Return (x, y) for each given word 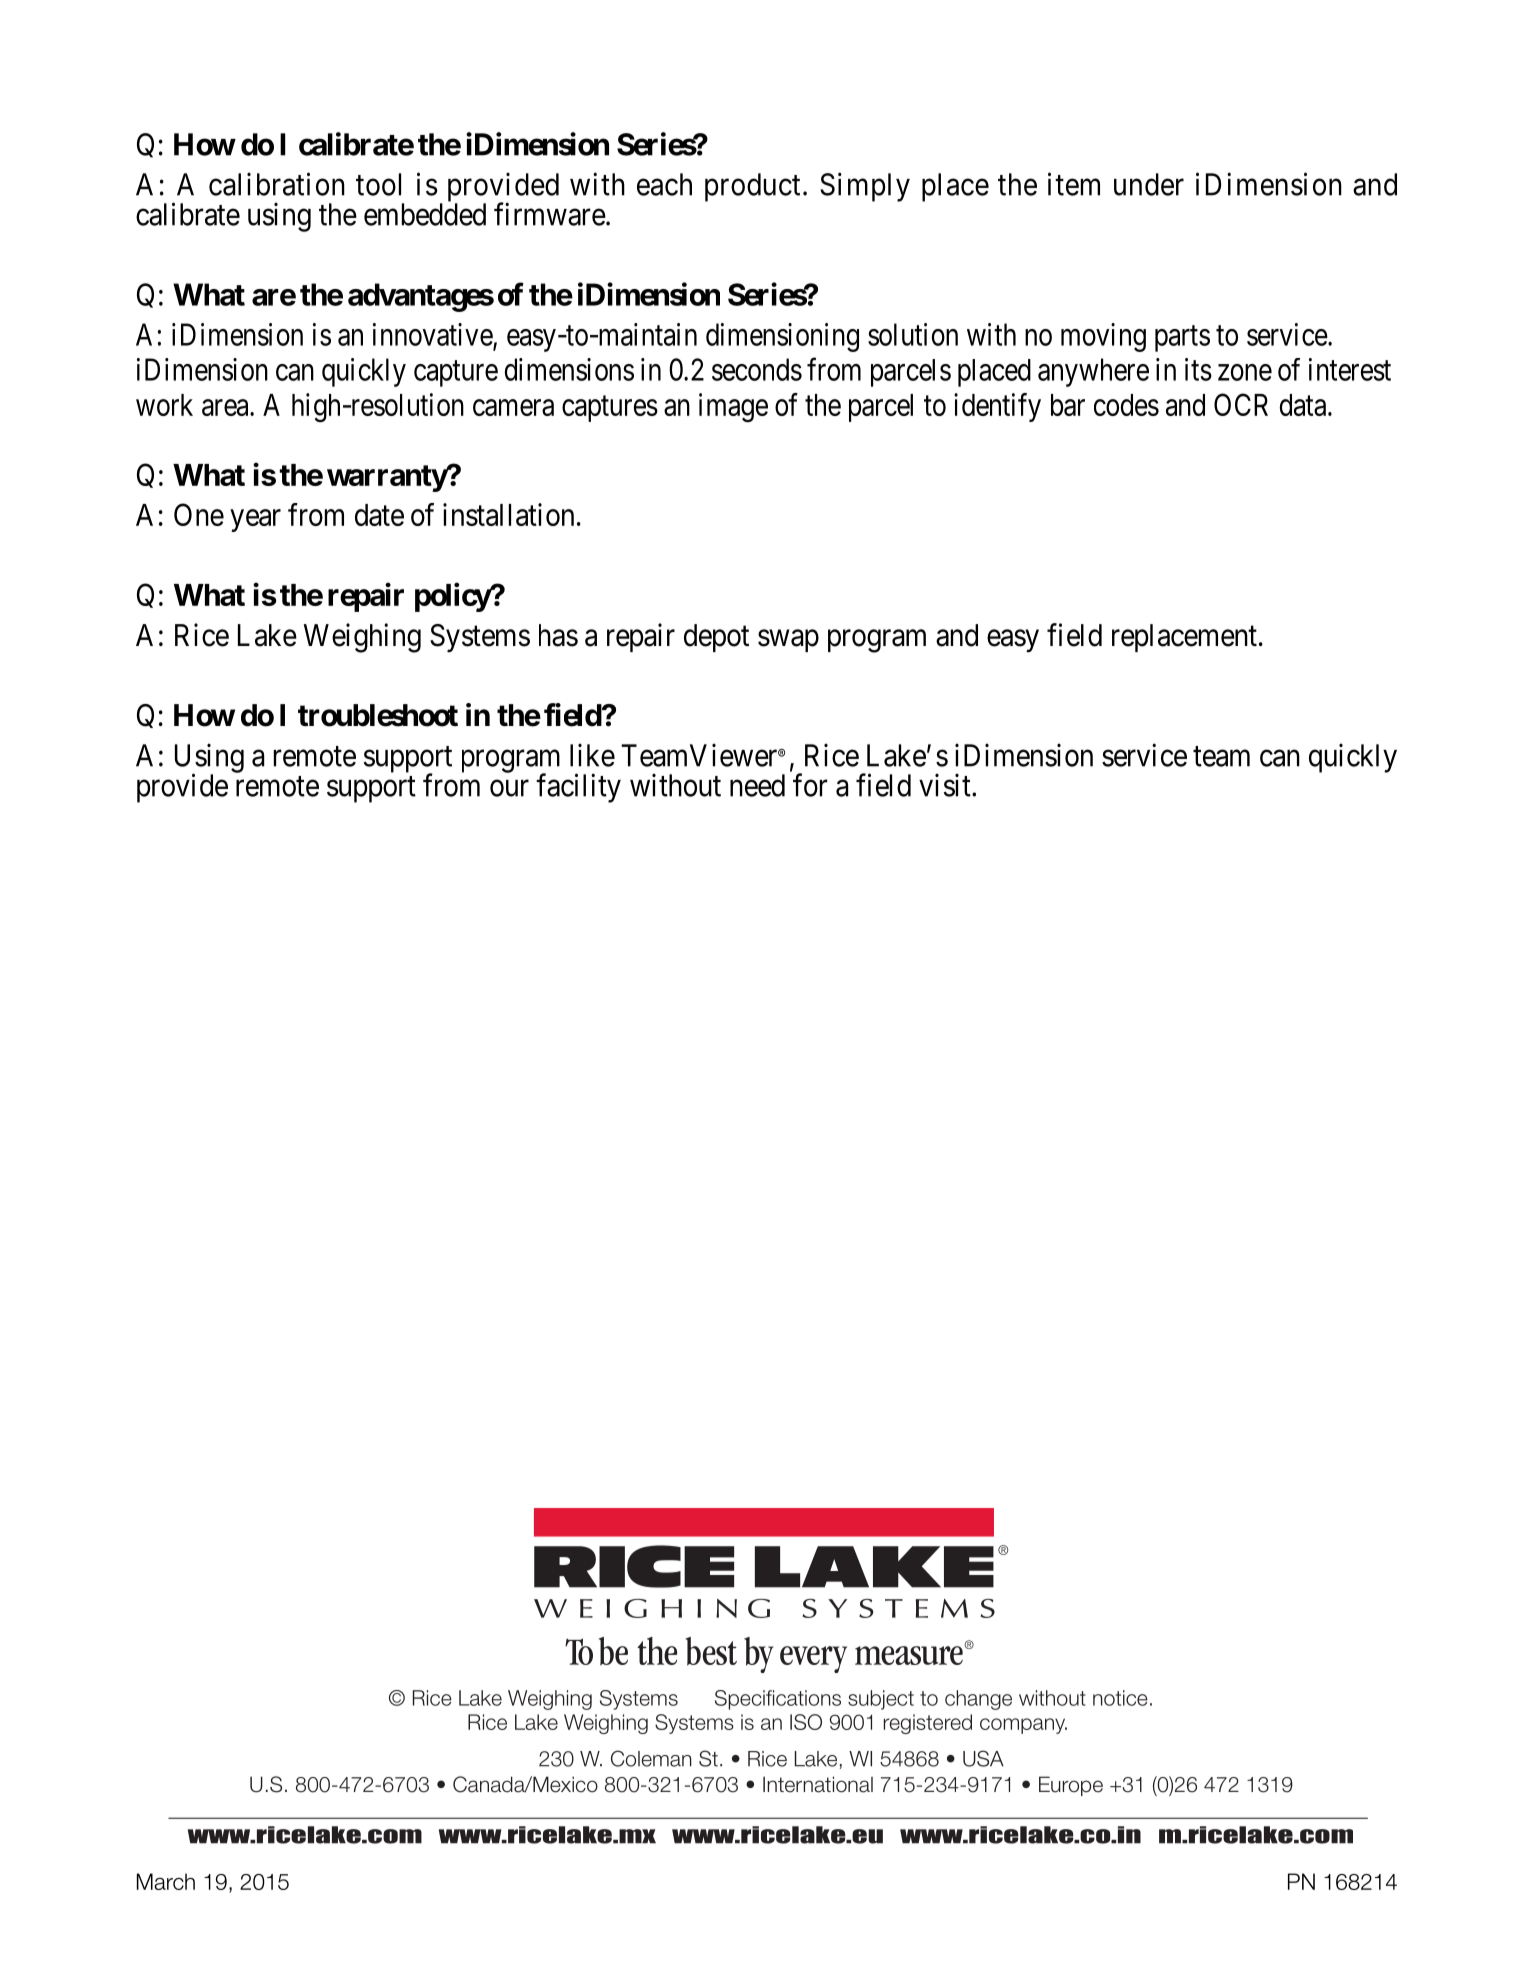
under (1149, 184)
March (166, 1881)
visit (946, 785)
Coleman (651, 1758)
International (818, 1784)
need (757, 785)
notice (1120, 1698)
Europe (1071, 1786)
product (752, 187)
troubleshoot (378, 715)
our (509, 788)
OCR (1241, 404)
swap (788, 641)
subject (881, 1700)
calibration (277, 184)
